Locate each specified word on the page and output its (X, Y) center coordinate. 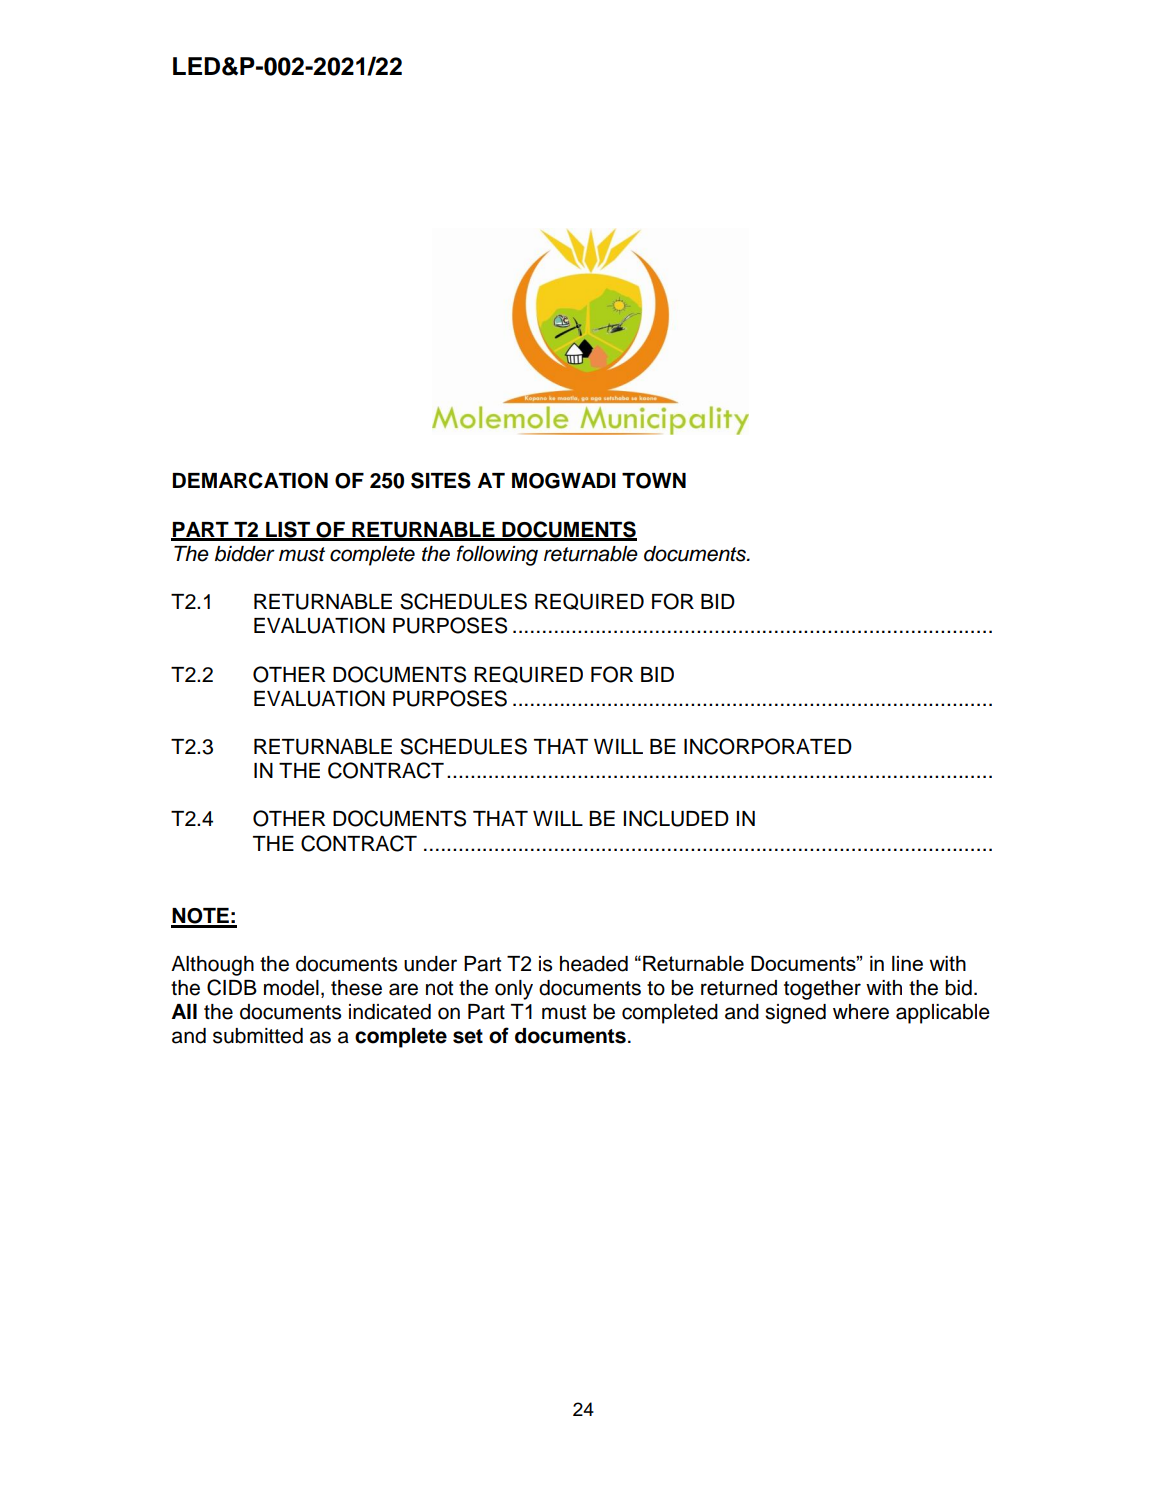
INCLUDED (676, 818)
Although (212, 966)
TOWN (654, 481)
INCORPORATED (768, 746)
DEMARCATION (250, 480)
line (907, 963)
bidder (245, 554)
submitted (258, 1036)
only (514, 990)
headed (594, 964)
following (497, 555)
